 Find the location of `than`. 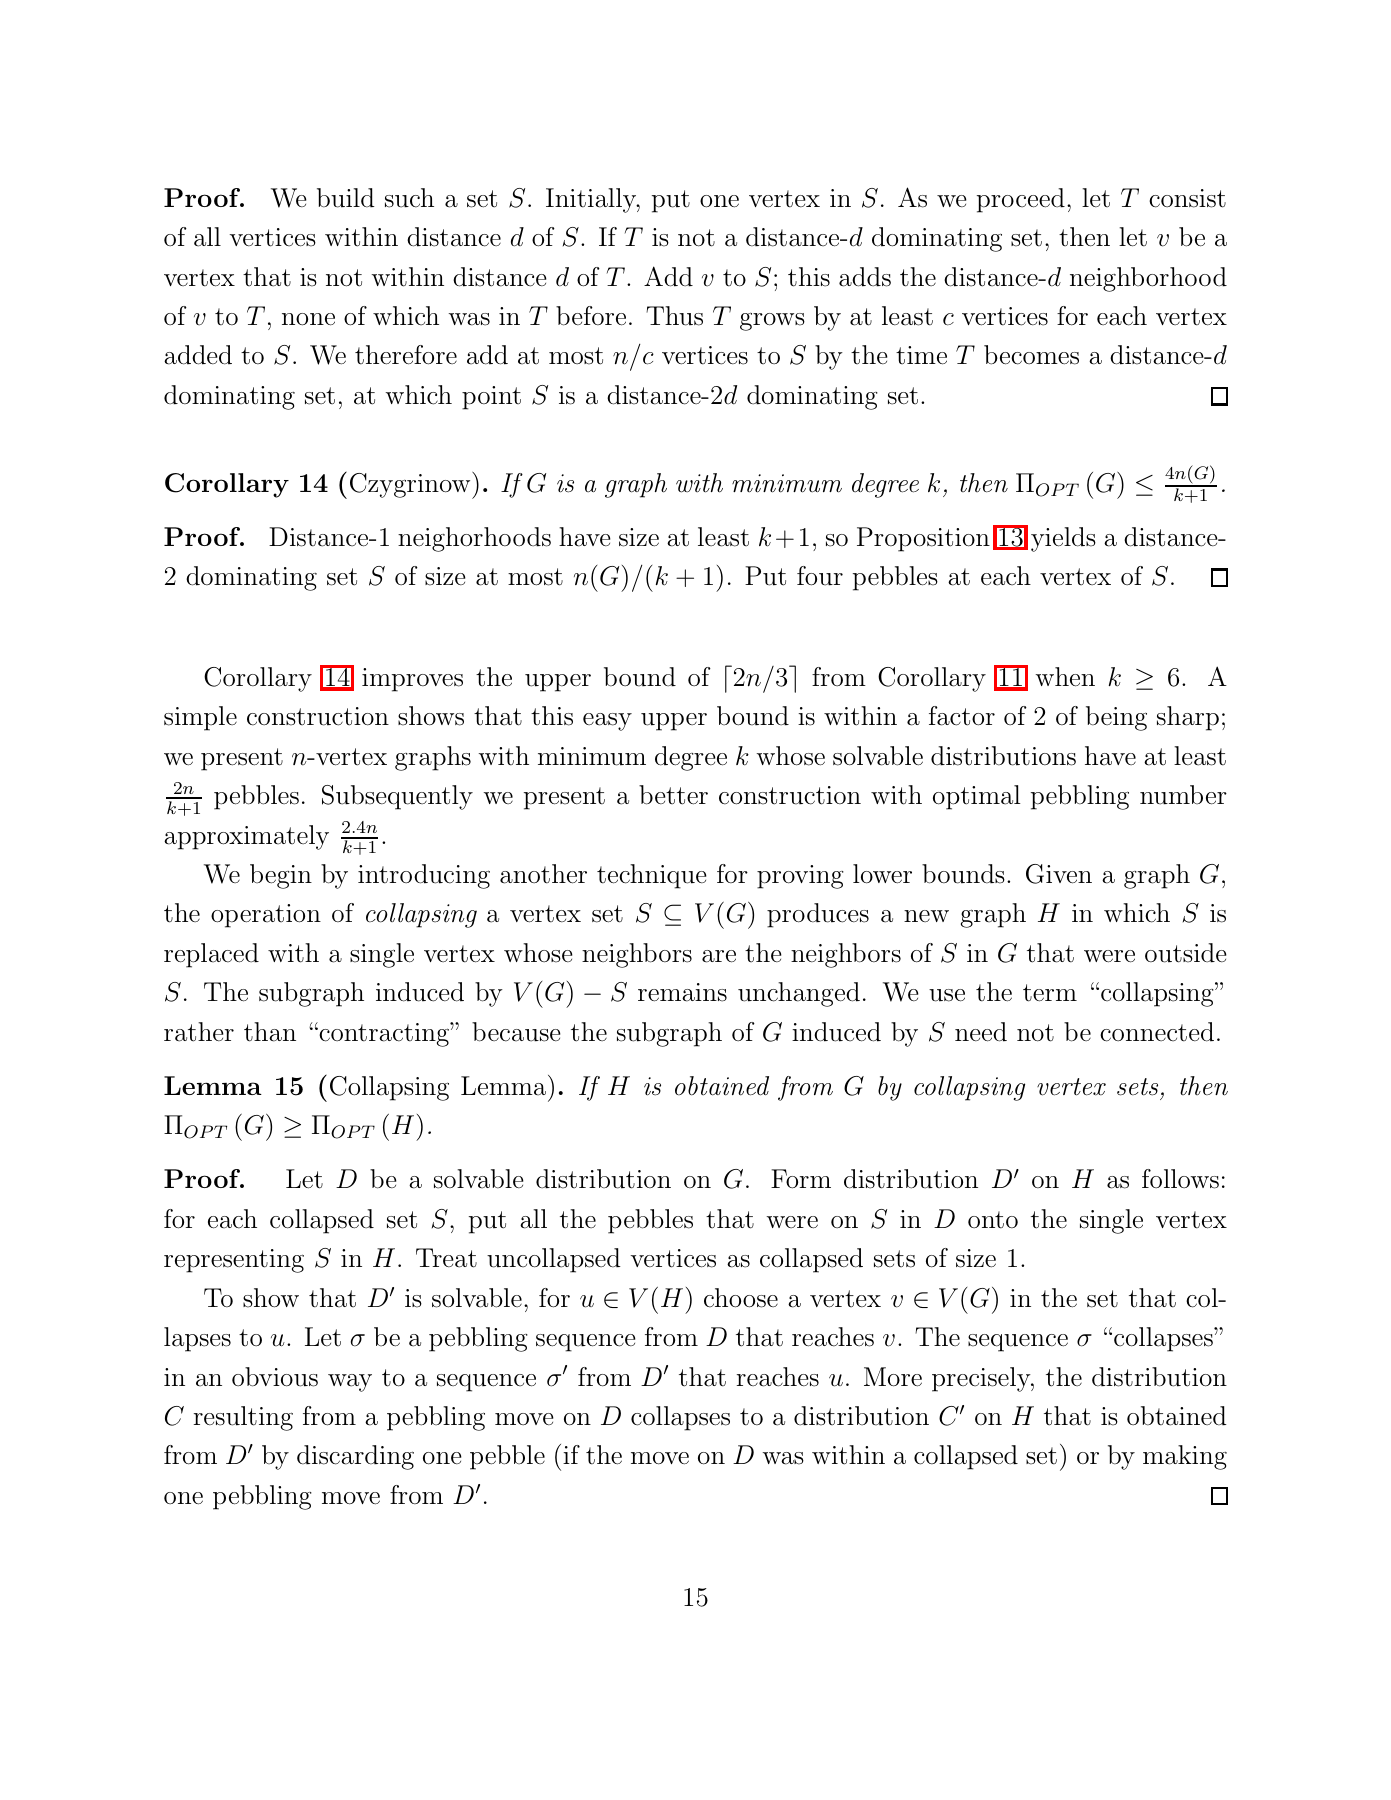

than is located at coordinates (270, 1032).
